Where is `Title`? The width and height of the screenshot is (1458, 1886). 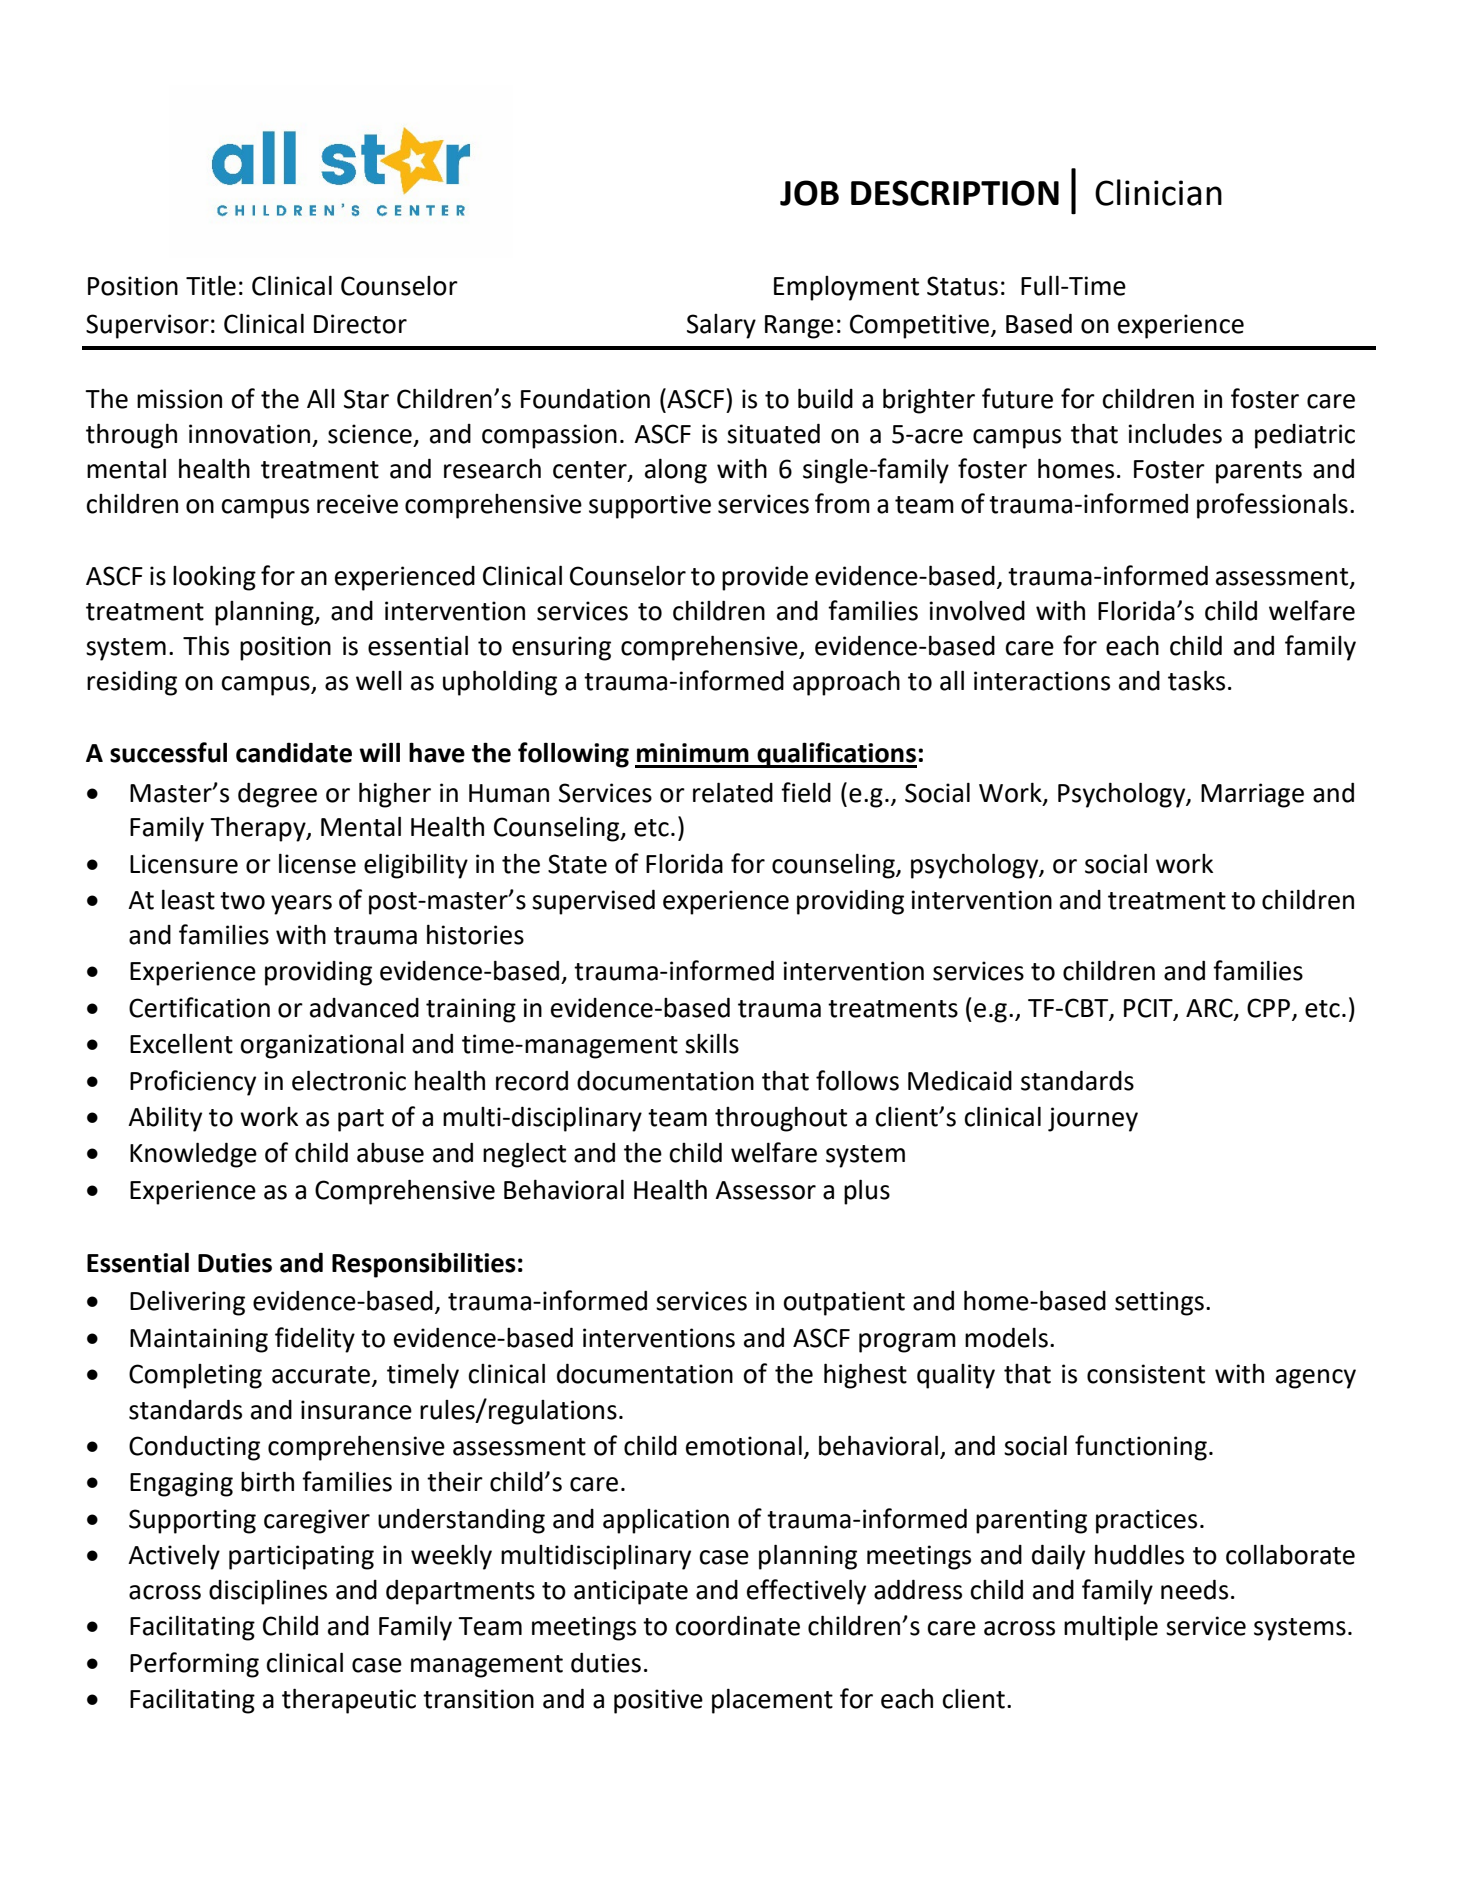
Title is located at coordinates (211, 285).
